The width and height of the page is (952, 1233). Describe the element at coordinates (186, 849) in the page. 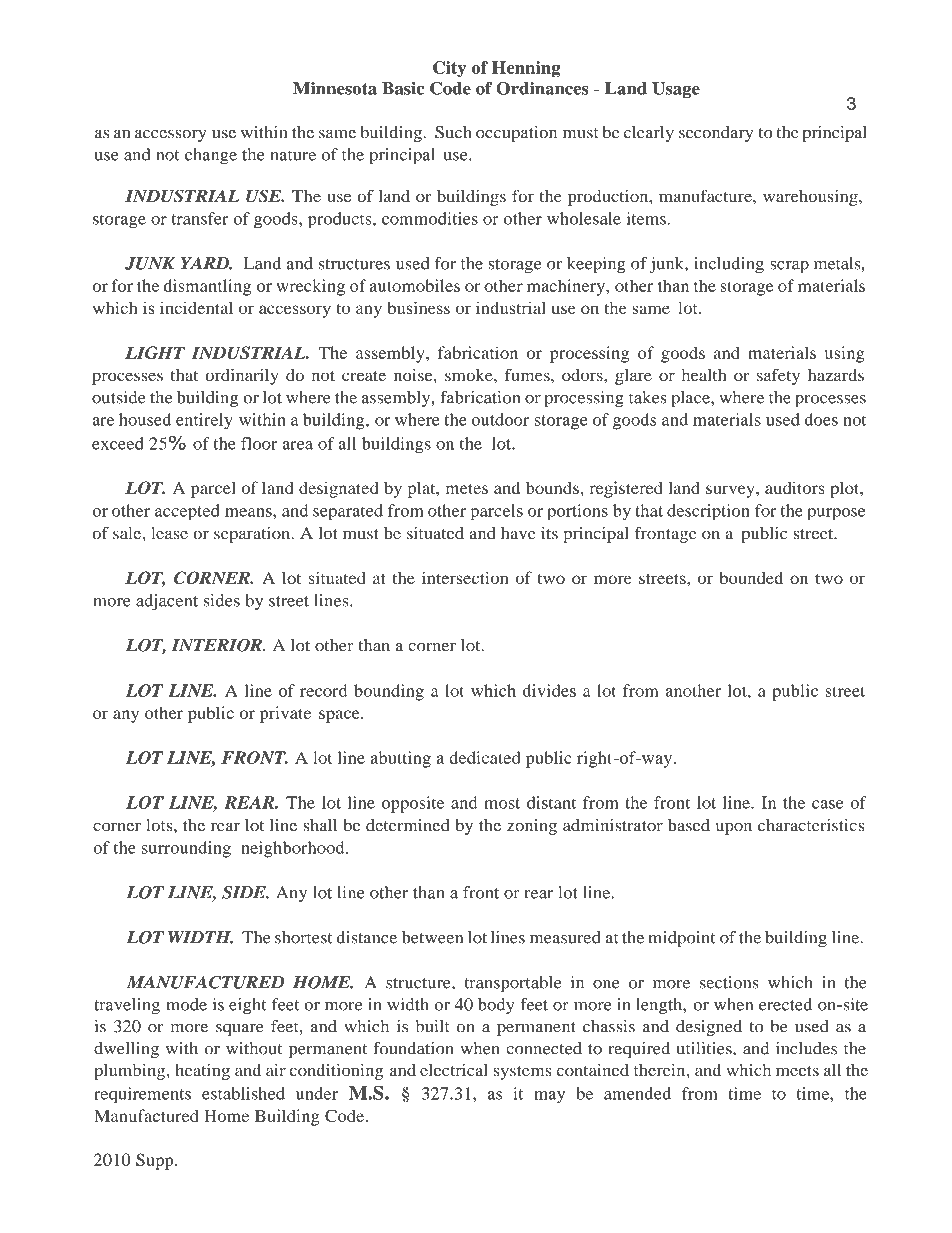

I see `surrounding` at that location.
